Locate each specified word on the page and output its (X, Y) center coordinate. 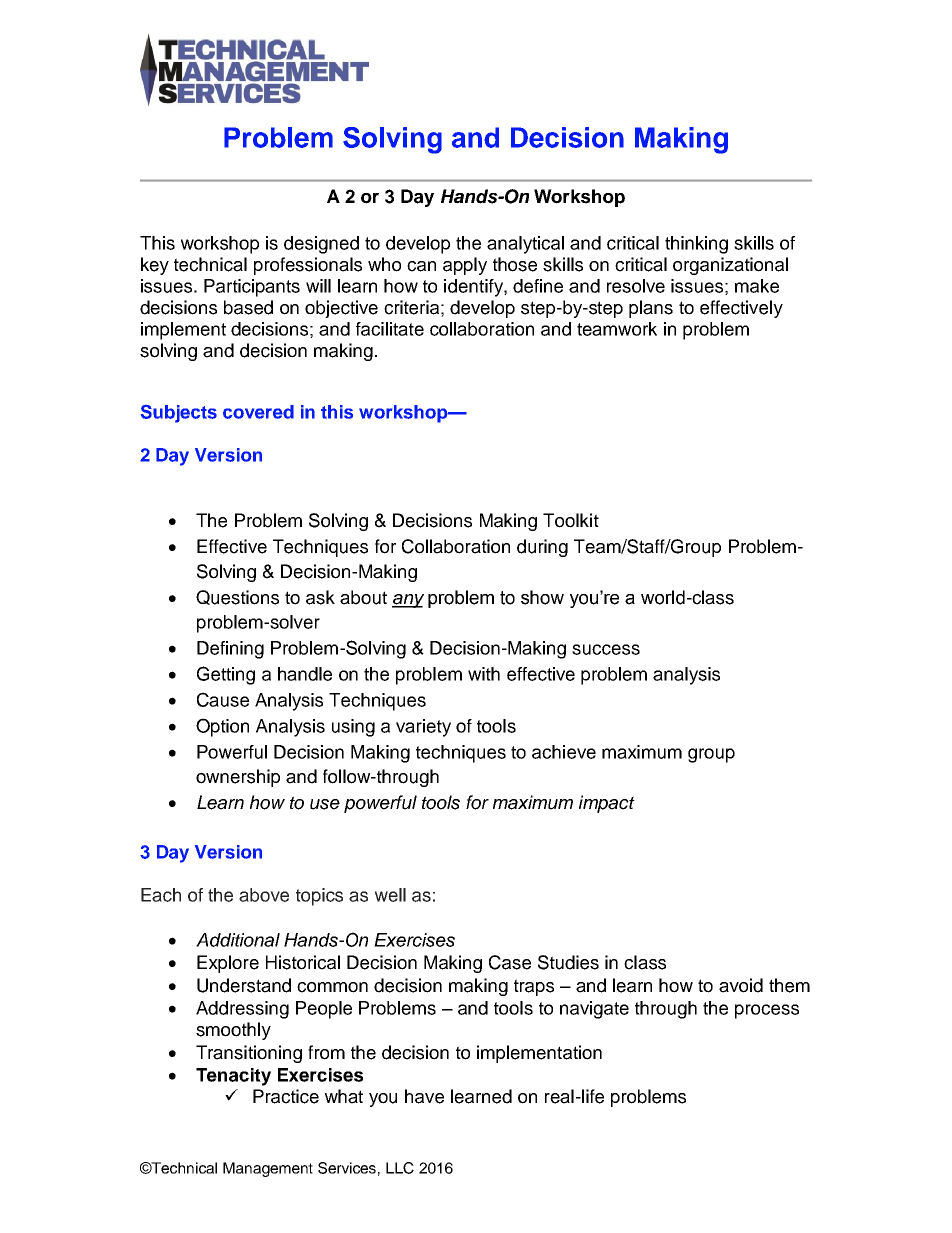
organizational (730, 266)
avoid (741, 985)
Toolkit (571, 520)
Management (268, 1169)
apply (465, 266)
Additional (238, 940)
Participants (252, 288)
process (767, 1011)
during (542, 548)
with (484, 674)
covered (258, 412)
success (606, 649)
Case (510, 962)
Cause (223, 699)
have (424, 1096)
